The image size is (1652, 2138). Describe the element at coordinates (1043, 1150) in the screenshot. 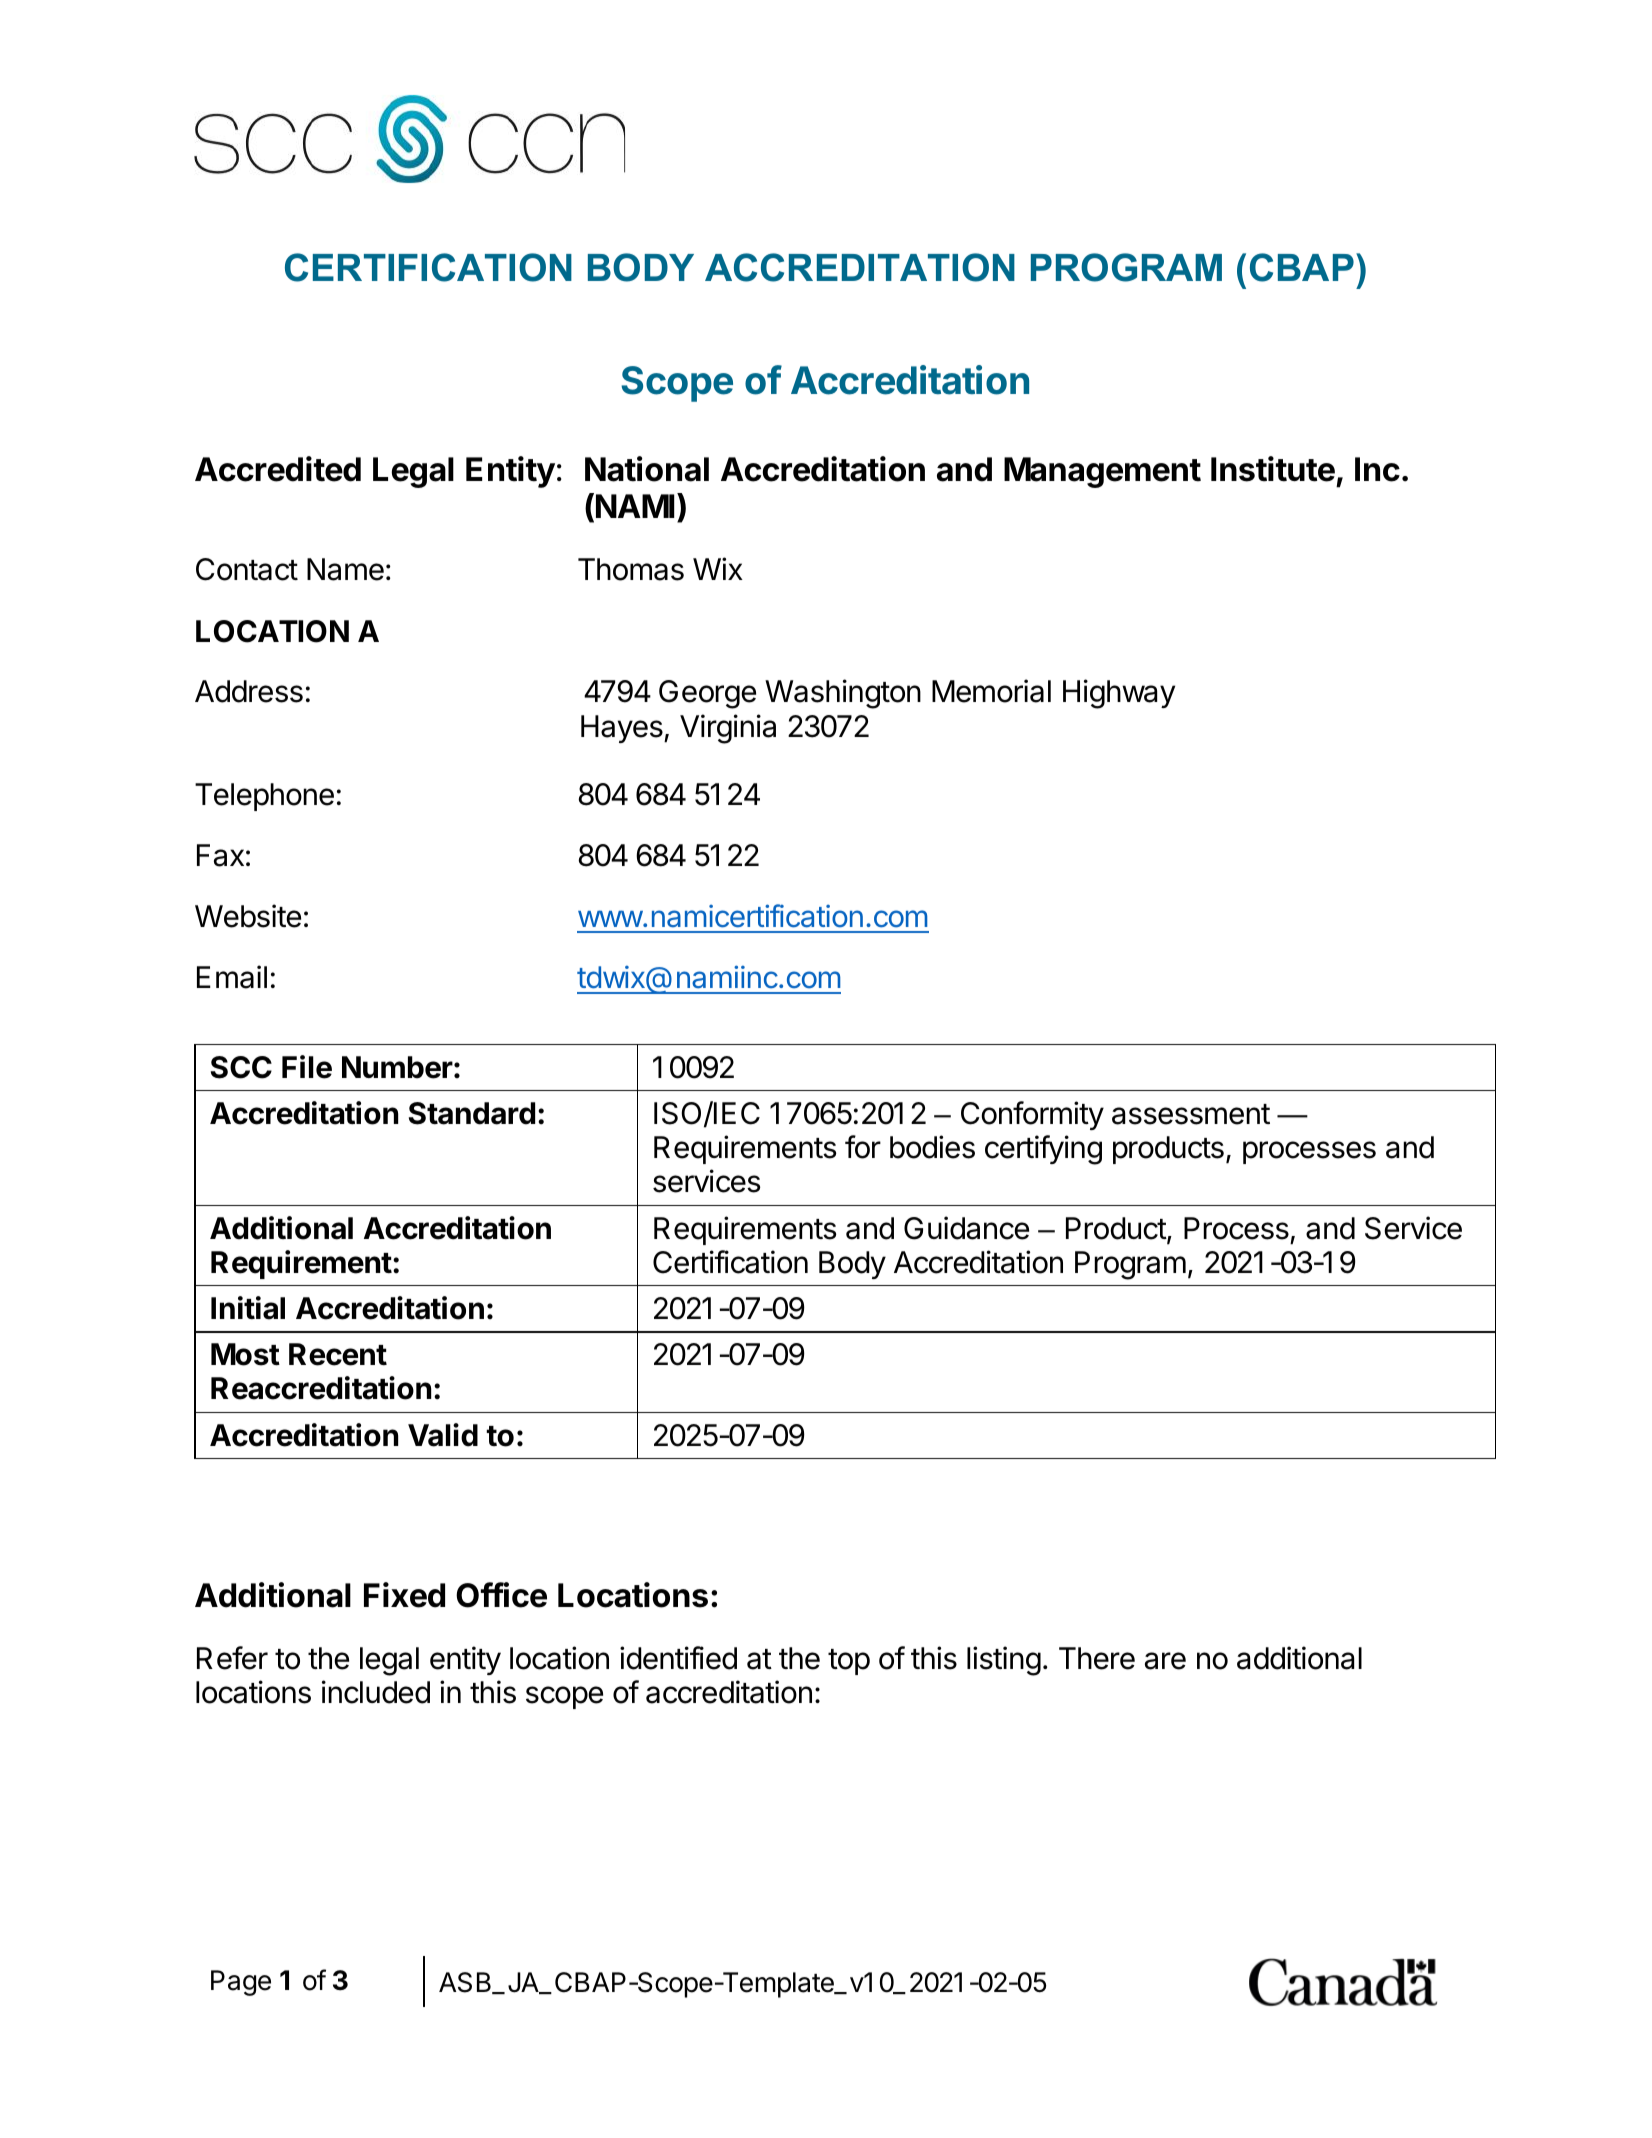

I see `certifying` at that location.
